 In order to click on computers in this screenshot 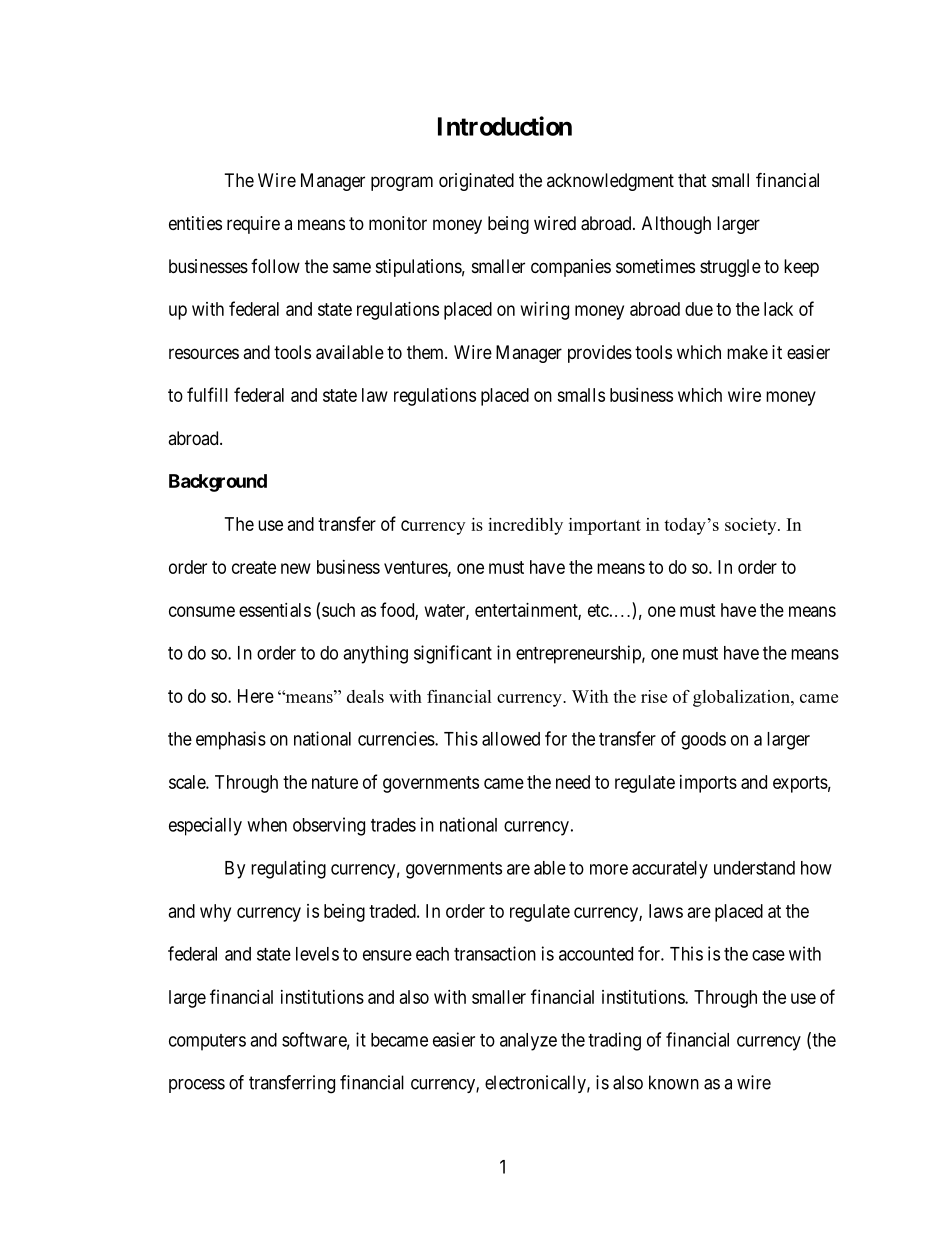, I will do `click(207, 1042)`.
